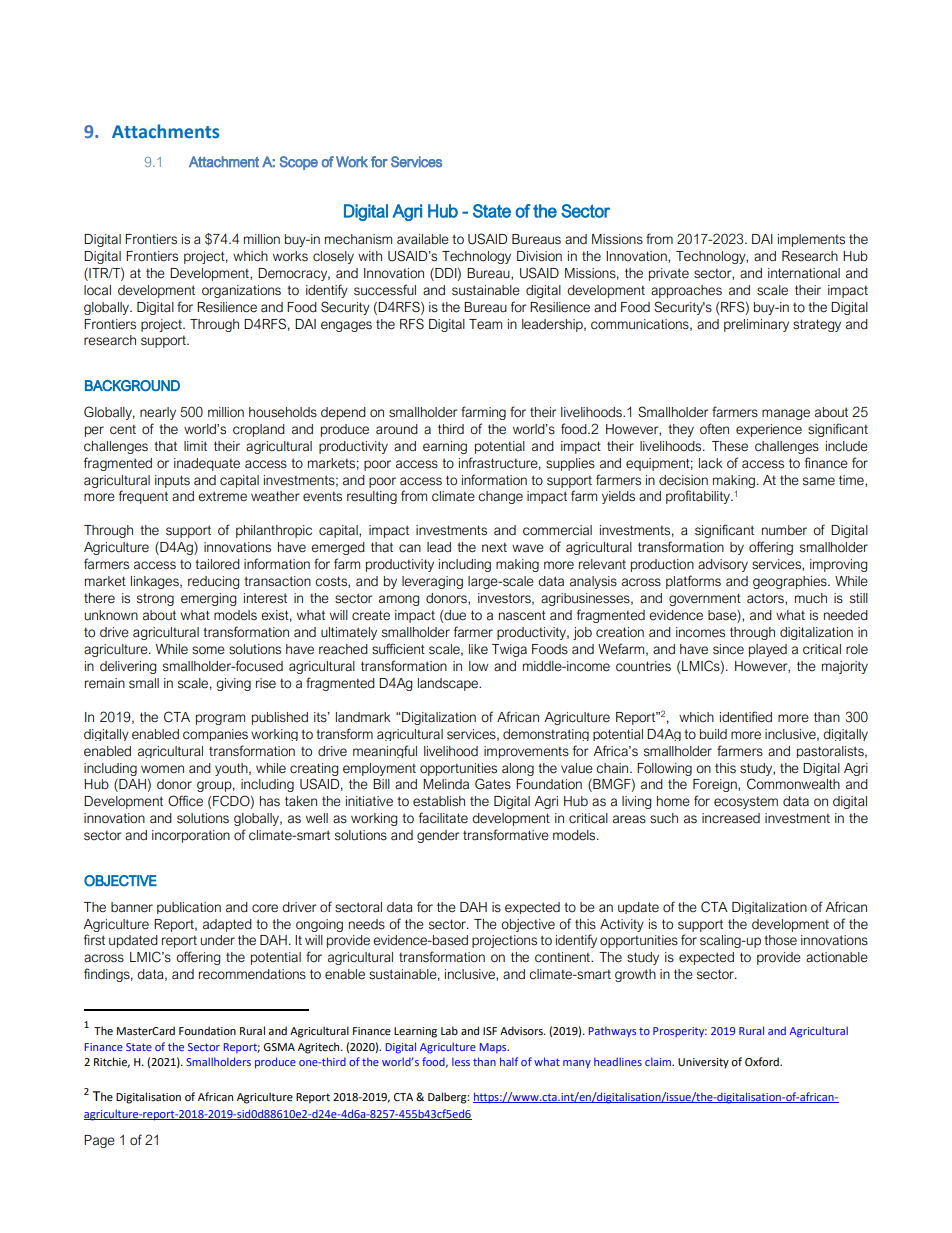 The width and height of the screenshot is (952, 1233). Describe the element at coordinates (189, 908) in the screenshot. I see `publication` at that location.
